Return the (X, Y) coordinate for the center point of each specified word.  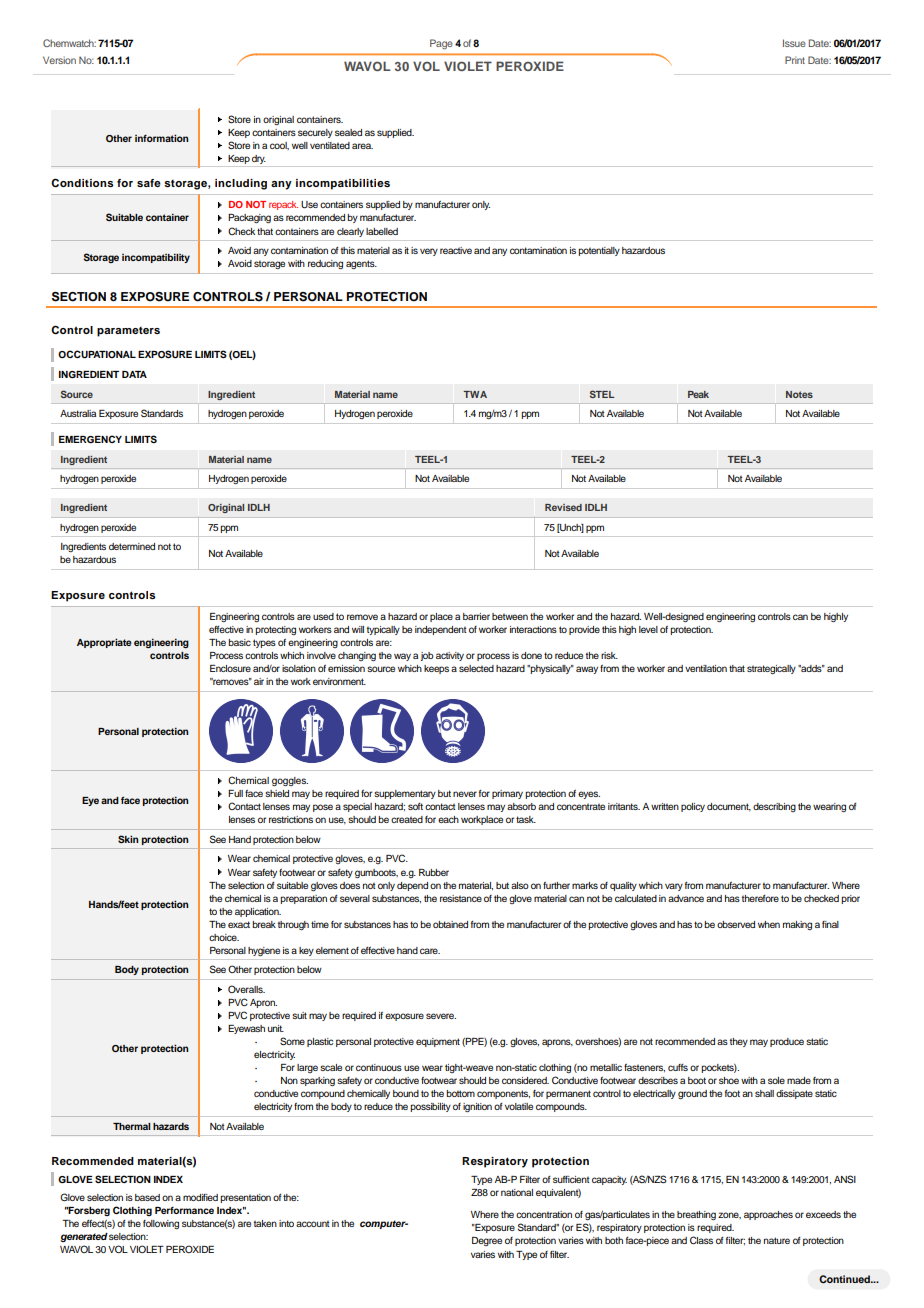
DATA (134, 374)
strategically (771, 669)
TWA (475, 394)
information (162, 138)
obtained (450, 924)
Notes (799, 394)
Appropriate (104, 643)
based (147, 1197)
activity (450, 656)
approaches (768, 1215)
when (769, 924)
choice (224, 937)
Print (795, 60)
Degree (487, 1241)
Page (441, 44)
